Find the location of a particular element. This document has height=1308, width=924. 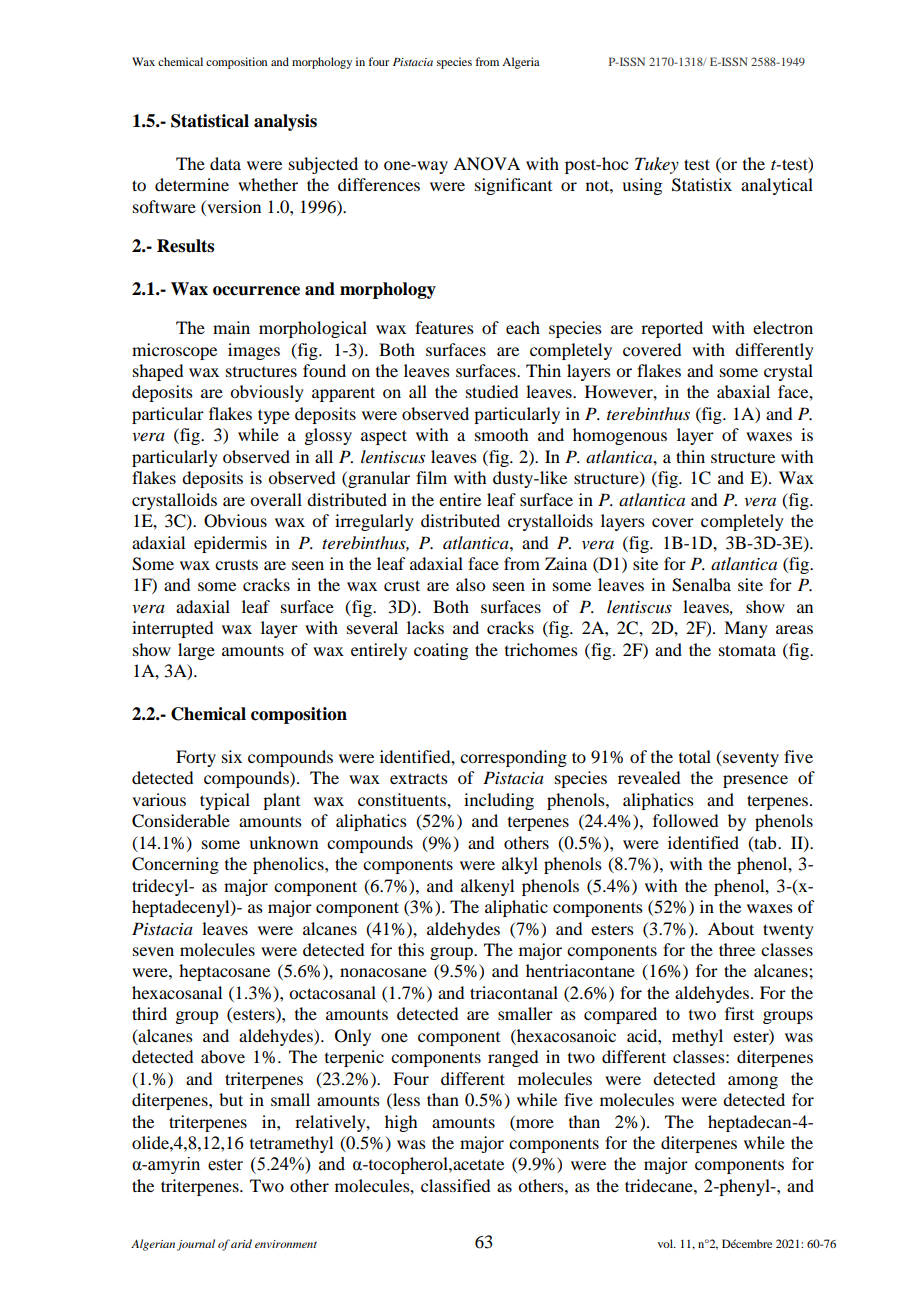

ANOVA is located at coordinates (486, 164).
